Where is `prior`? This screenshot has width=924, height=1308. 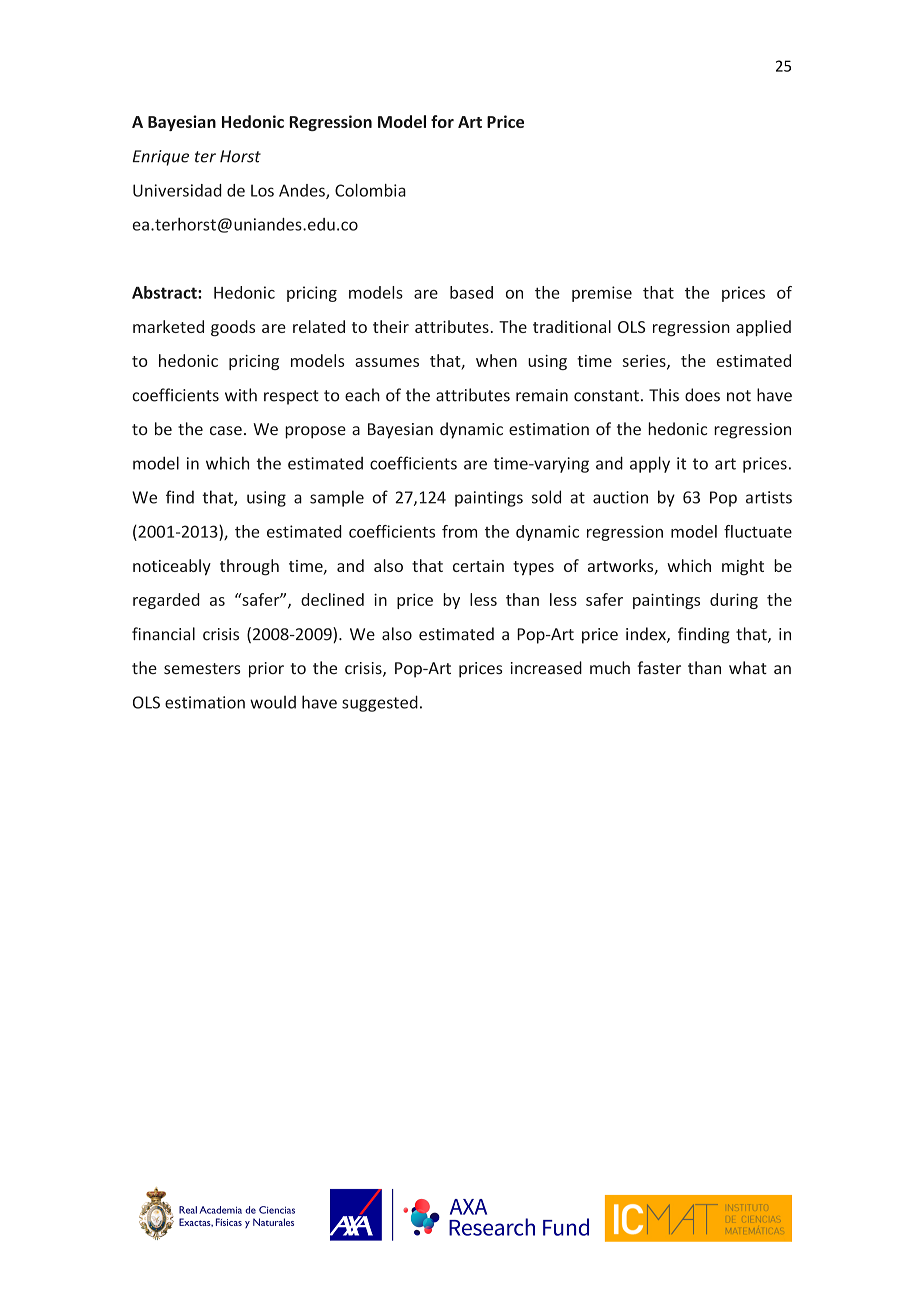 prior is located at coordinates (266, 670).
